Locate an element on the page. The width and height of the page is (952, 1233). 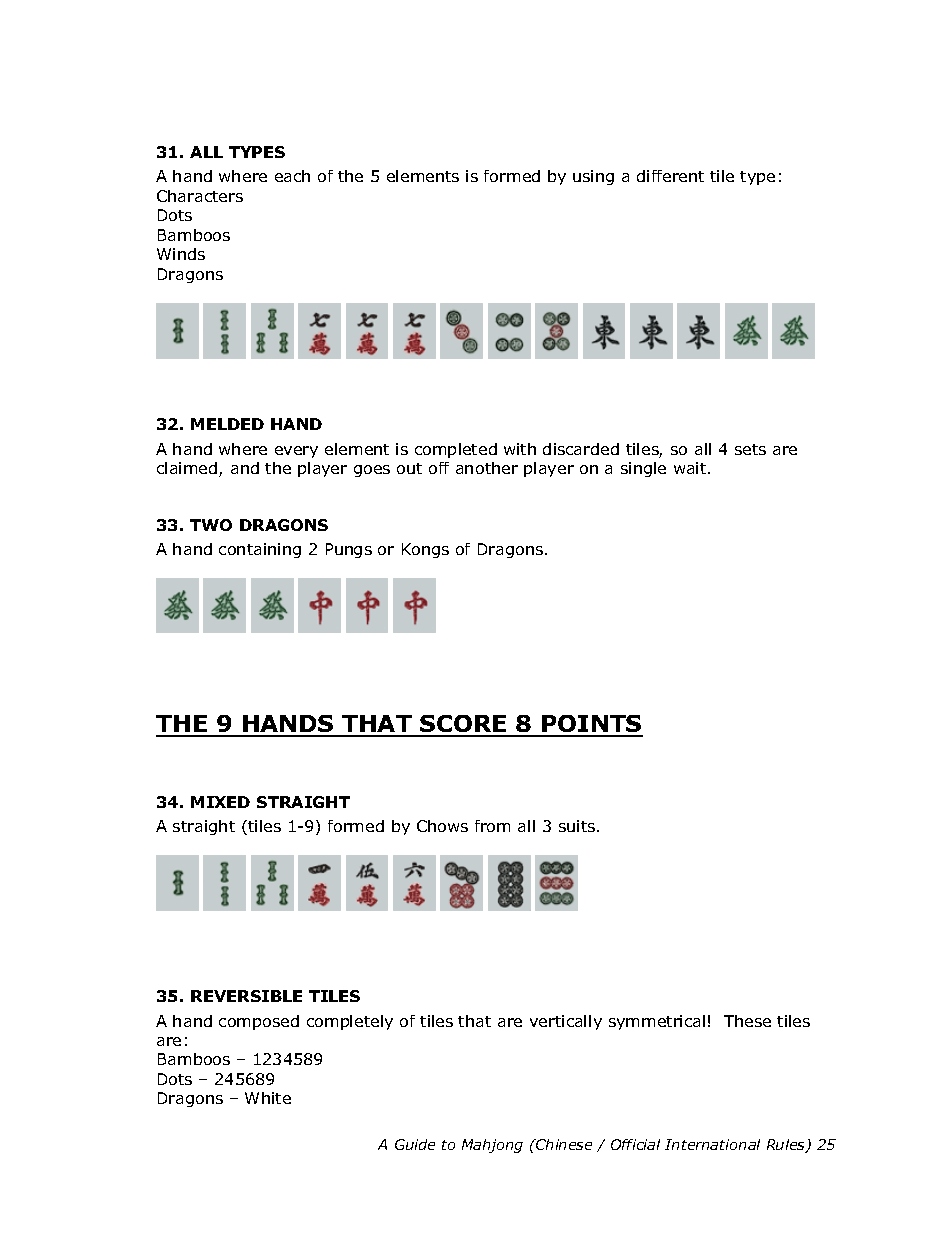
Mahjong is located at coordinates (492, 1146).
